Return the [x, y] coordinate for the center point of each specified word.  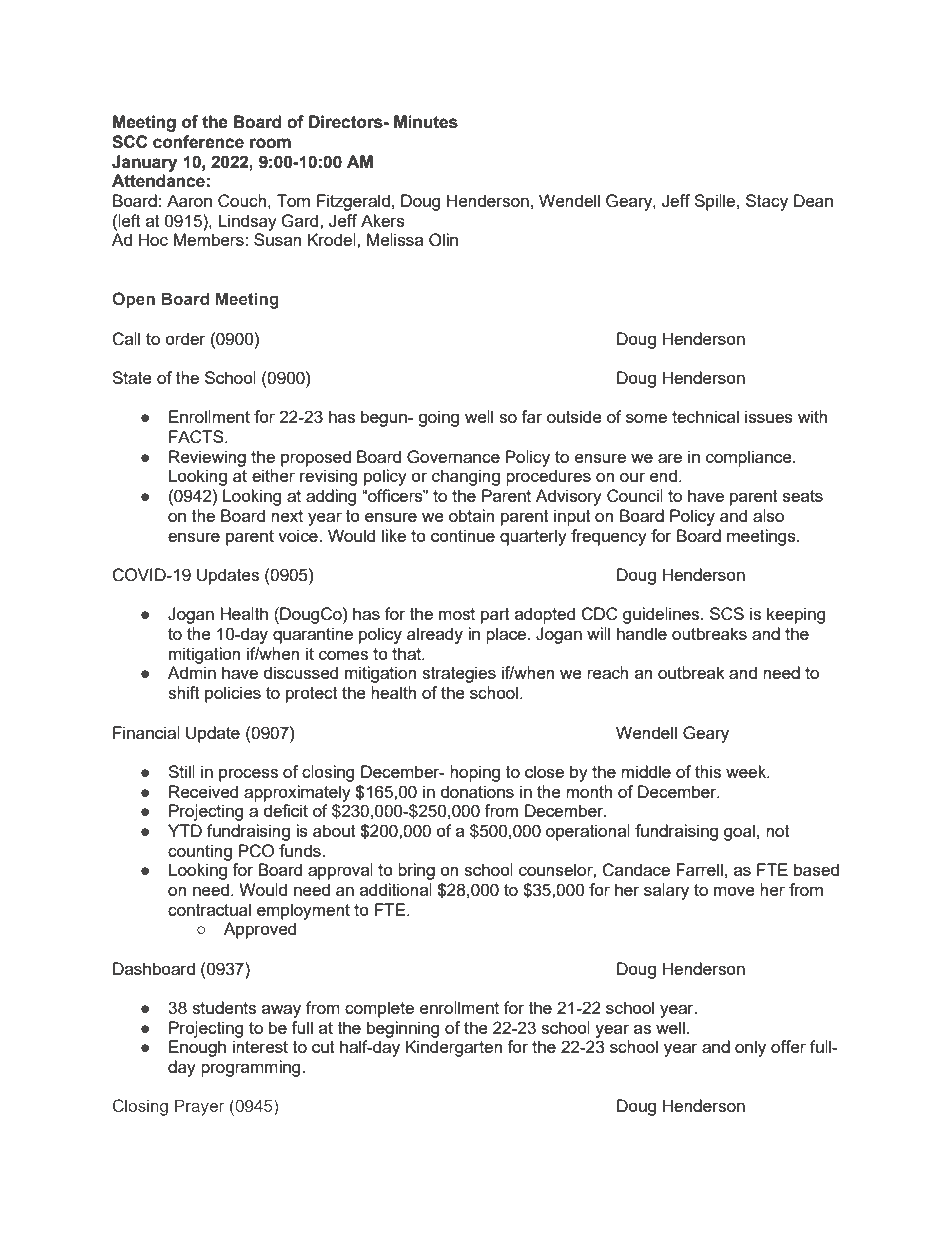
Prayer [200, 1107]
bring [416, 871]
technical [705, 416]
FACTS [197, 437]
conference [198, 142]
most [457, 614]
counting [200, 852]
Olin [443, 240]
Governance [453, 457]
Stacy [767, 202]
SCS [727, 614]
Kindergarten [454, 1048]
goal [739, 832]
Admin [192, 672]
